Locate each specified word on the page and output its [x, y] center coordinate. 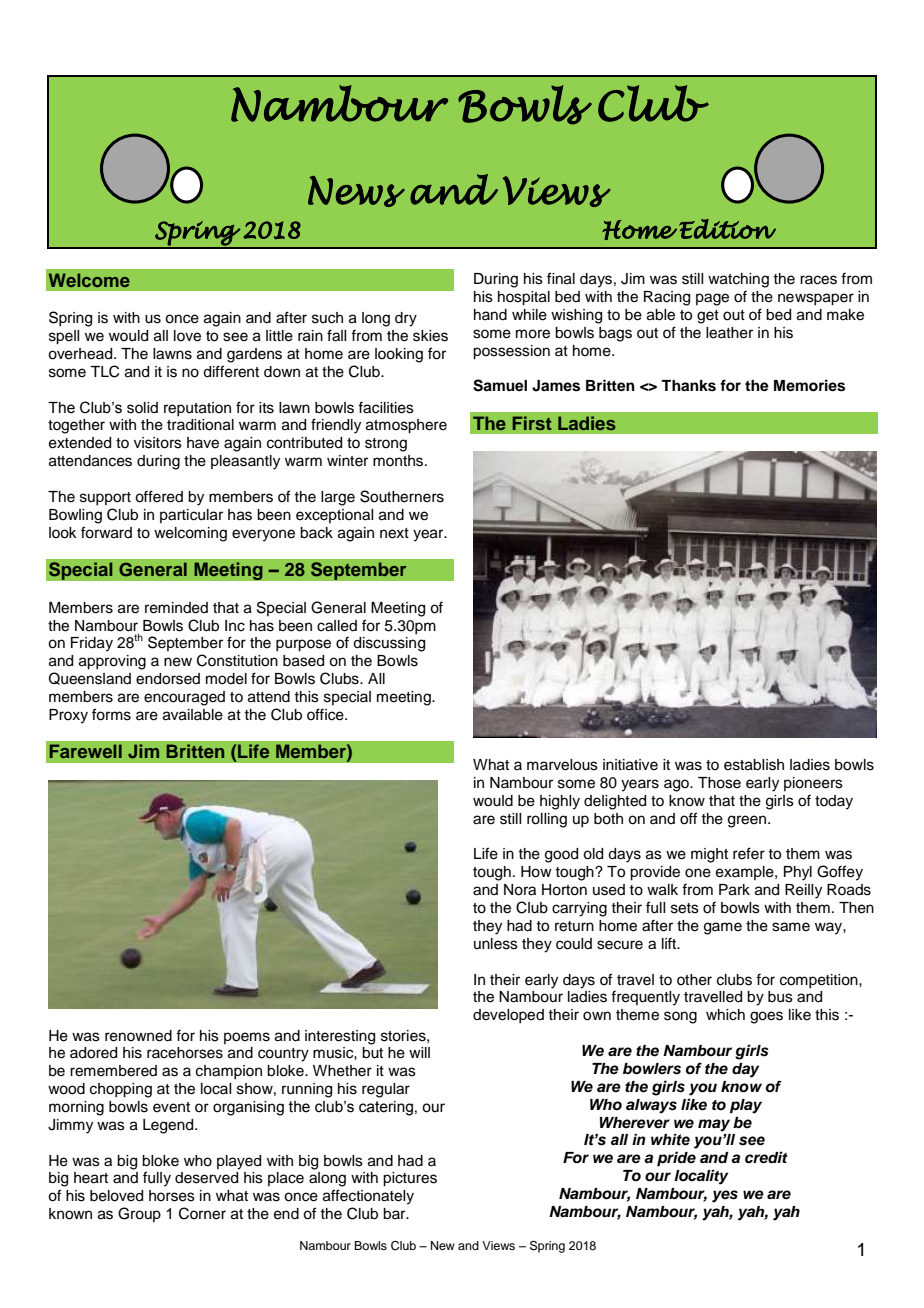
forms [111, 714]
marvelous [562, 765]
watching [738, 280]
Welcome [89, 280]
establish [754, 765]
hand [490, 315]
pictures [410, 1179]
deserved [206, 1178]
